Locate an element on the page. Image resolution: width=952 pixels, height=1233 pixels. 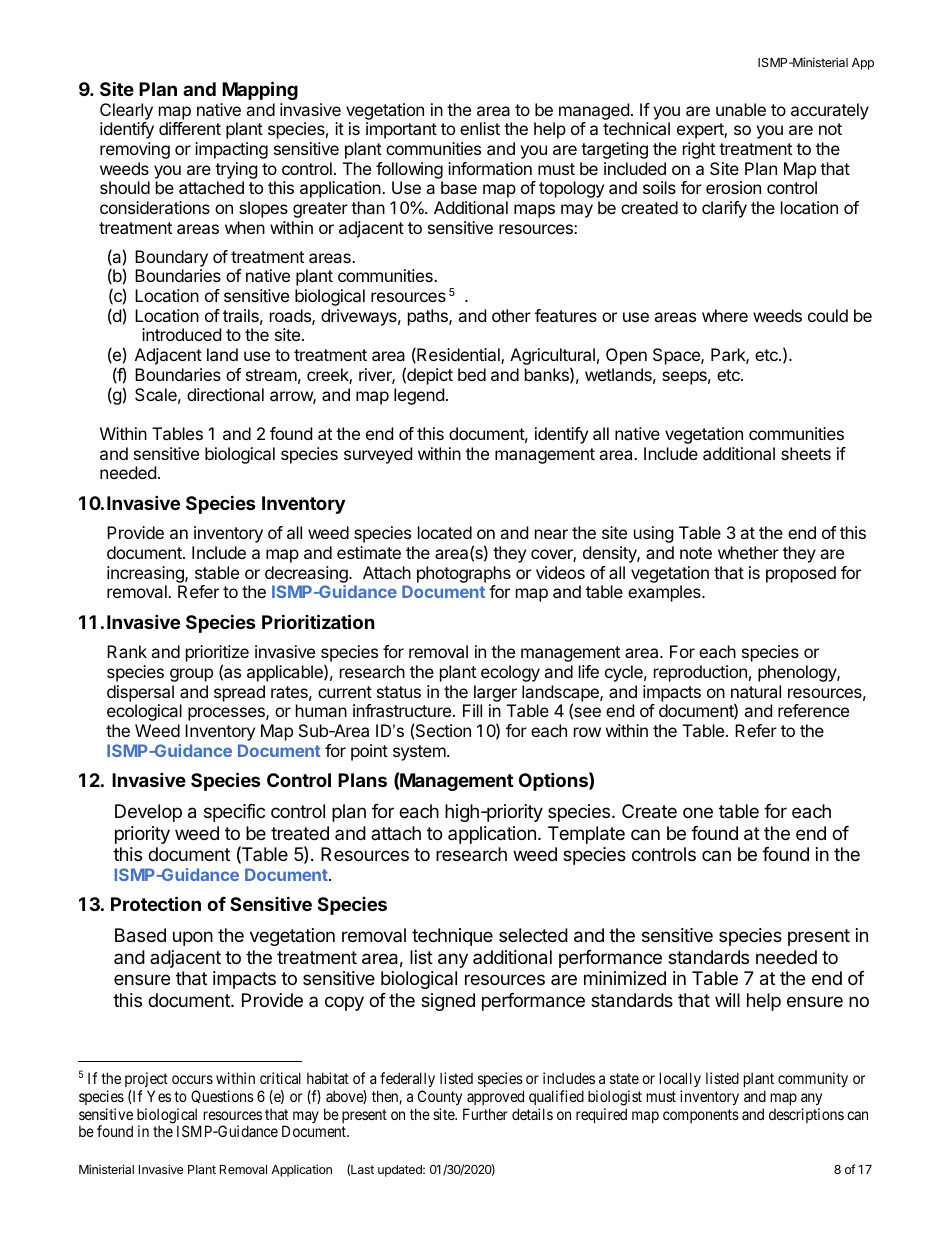
natural is located at coordinates (756, 691).
